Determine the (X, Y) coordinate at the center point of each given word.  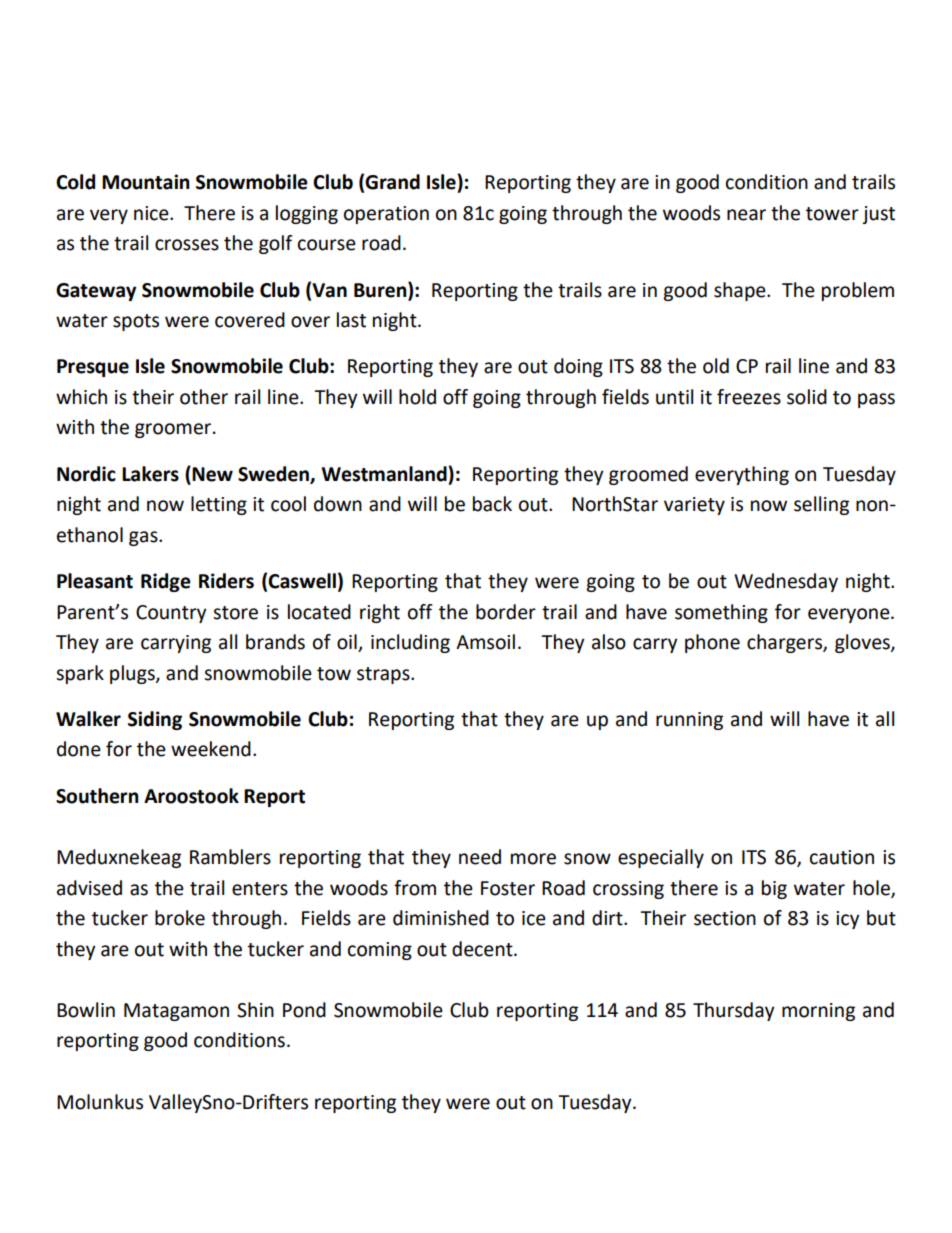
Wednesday (786, 582)
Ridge (166, 582)
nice (152, 213)
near (746, 215)
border (506, 612)
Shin (255, 1010)
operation (386, 215)
